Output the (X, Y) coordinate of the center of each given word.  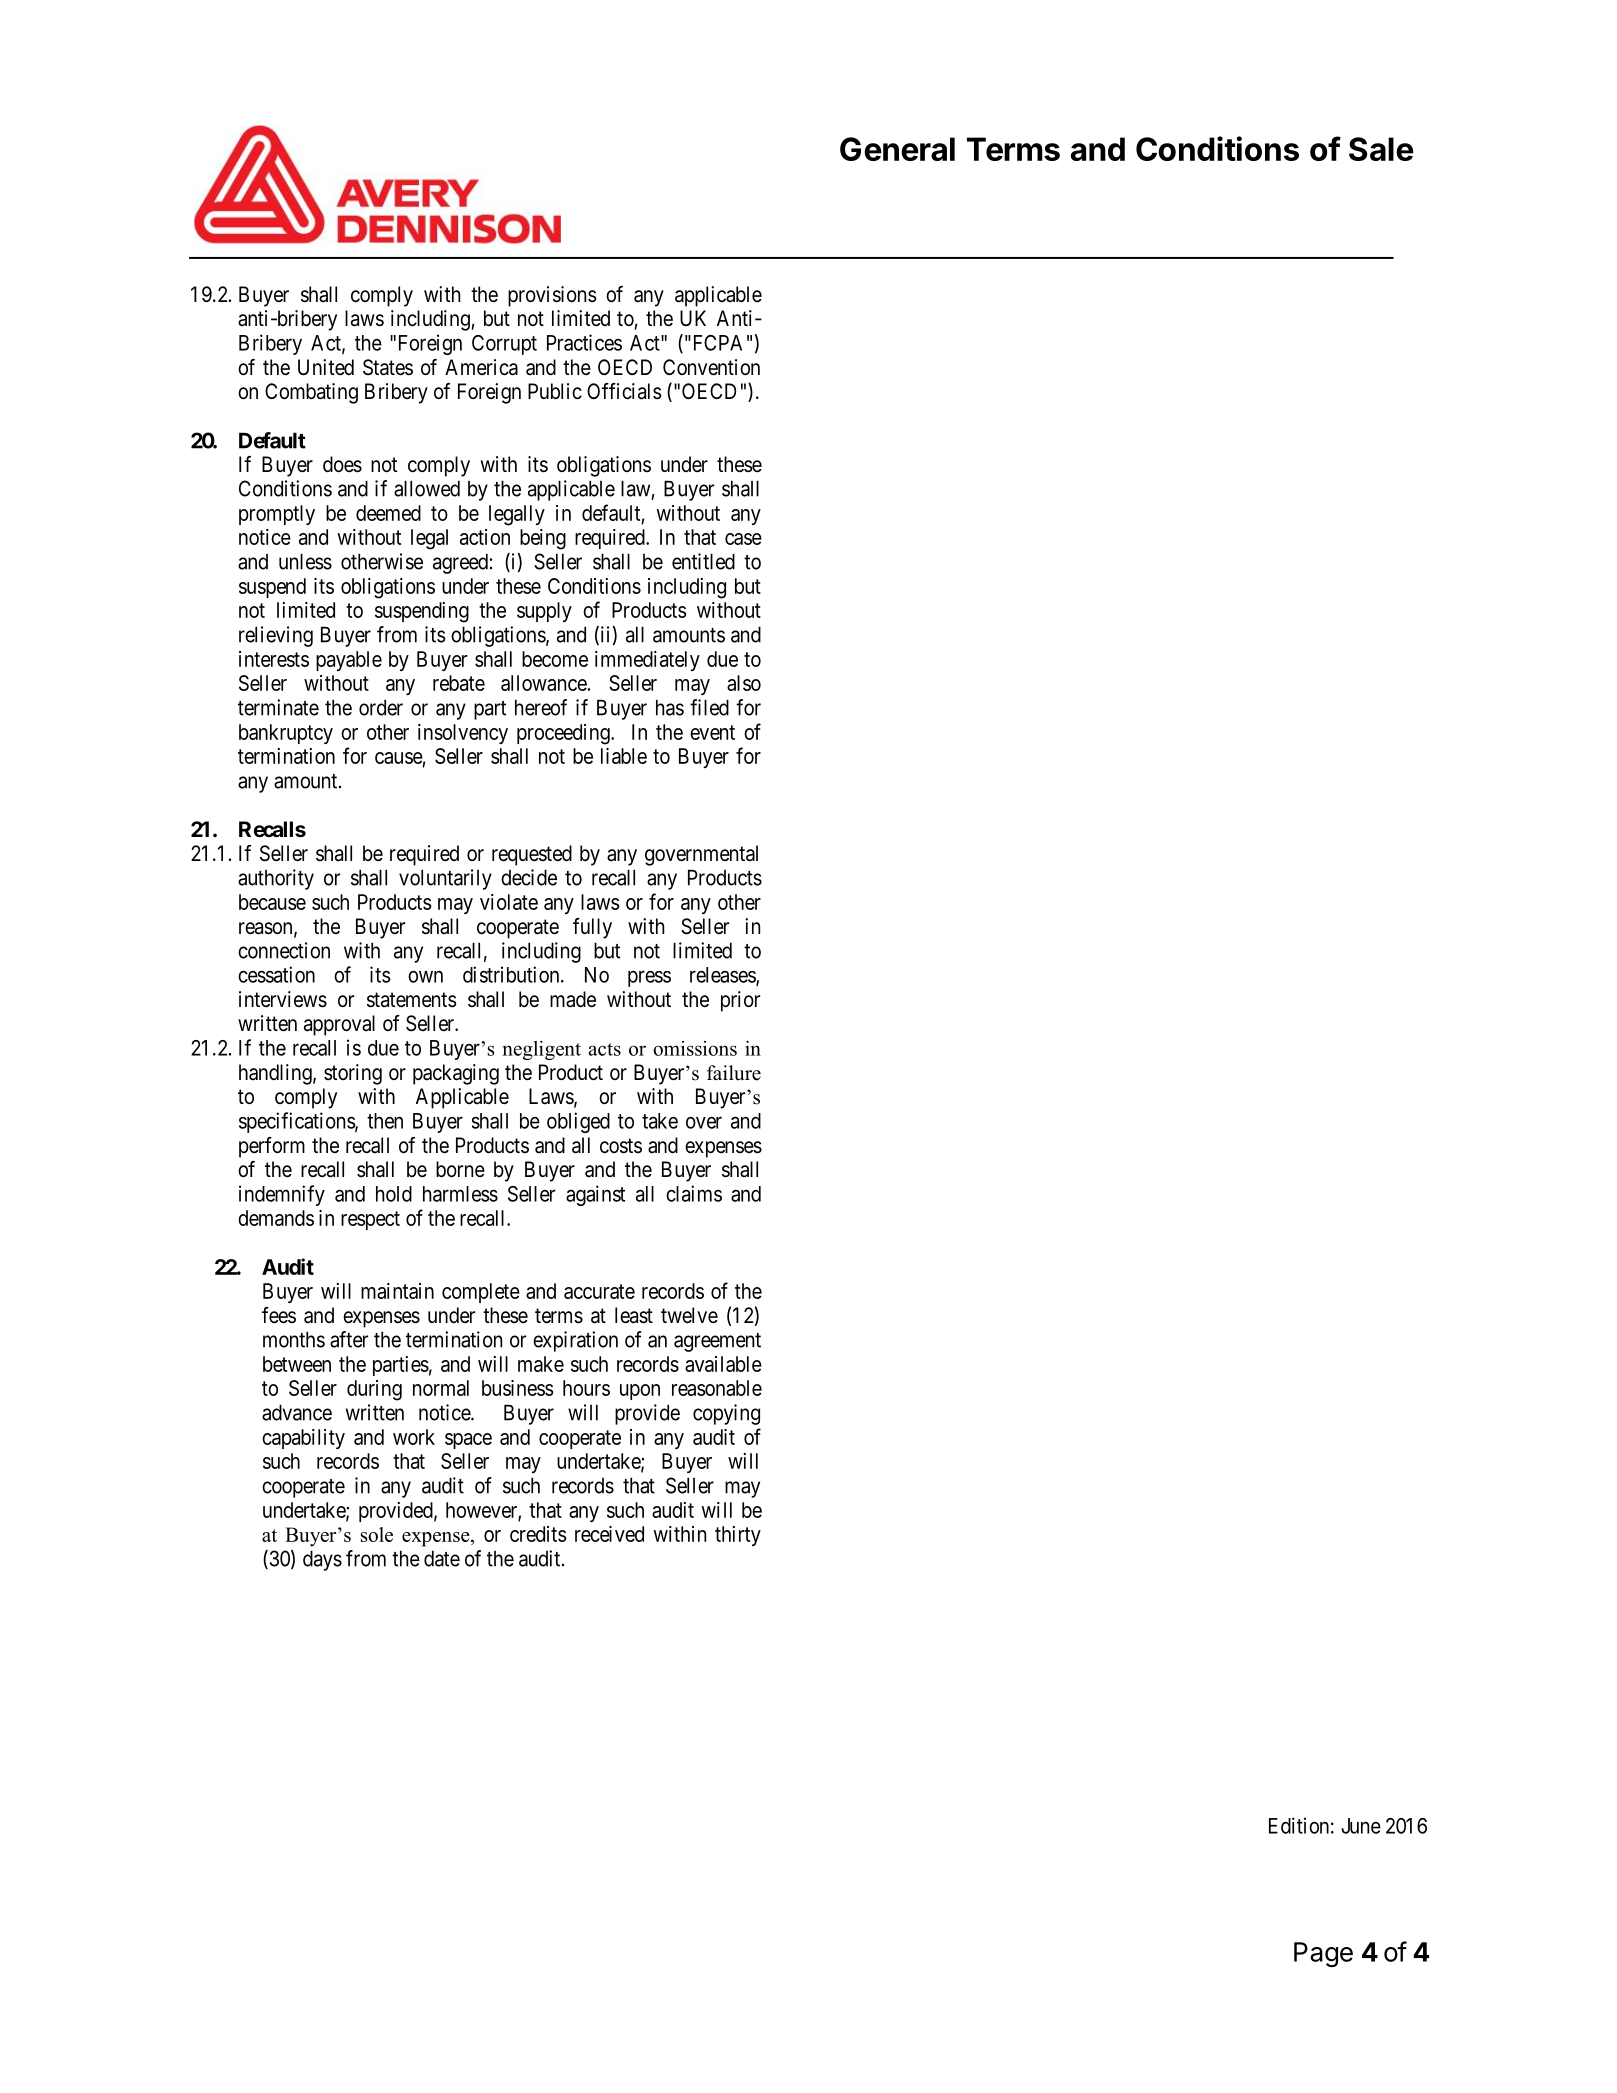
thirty (738, 1536)
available (723, 1364)
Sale (1381, 149)
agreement (717, 1342)
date (442, 1558)
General (897, 149)
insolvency (463, 734)
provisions (552, 296)
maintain (397, 1291)
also (744, 683)
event (712, 732)
